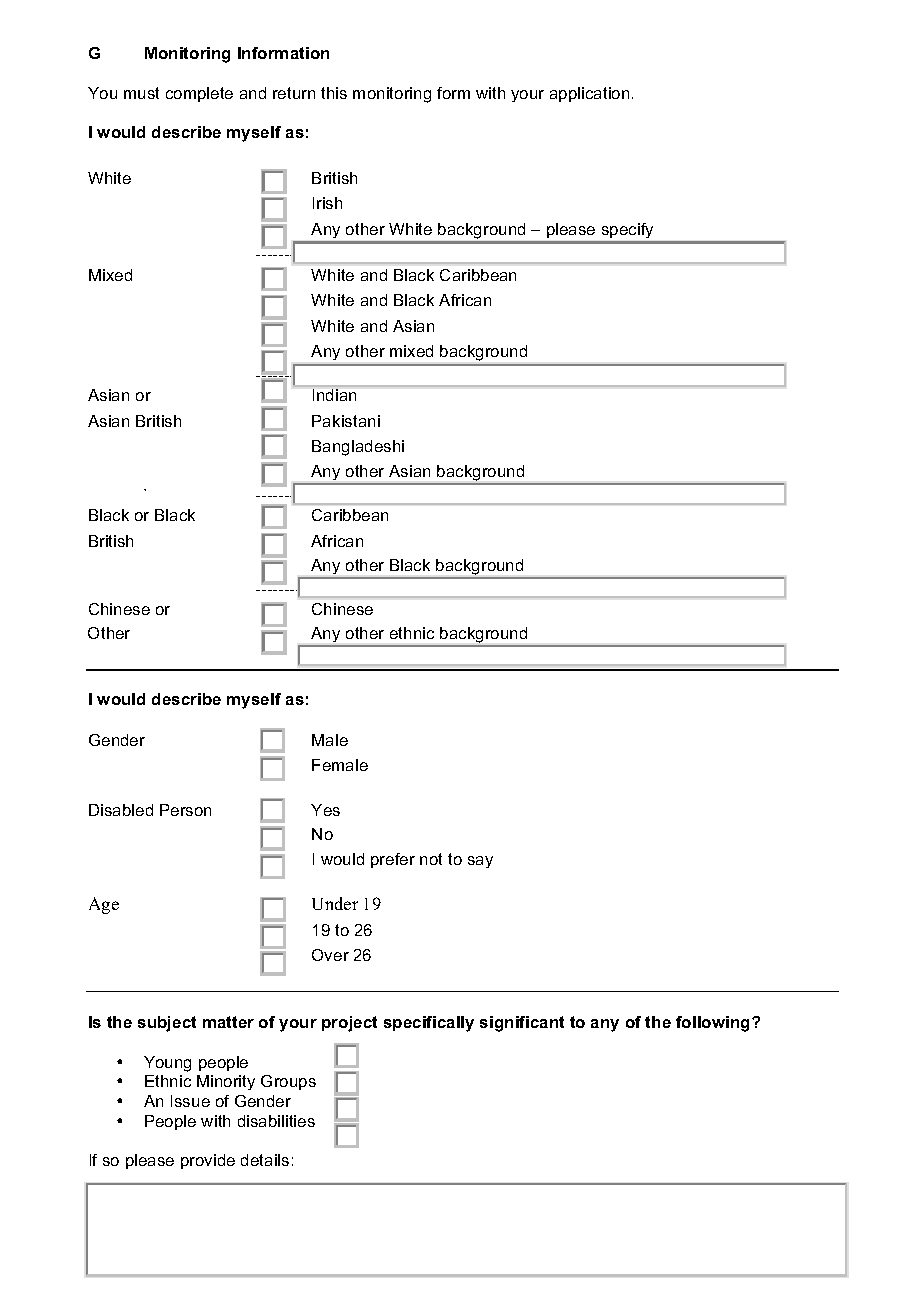 Image resolution: width=924 pixels, height=1308 pixels. Describe the element at coordinates (429, 1024) in the screenshot. I see `specifically` at that location.
